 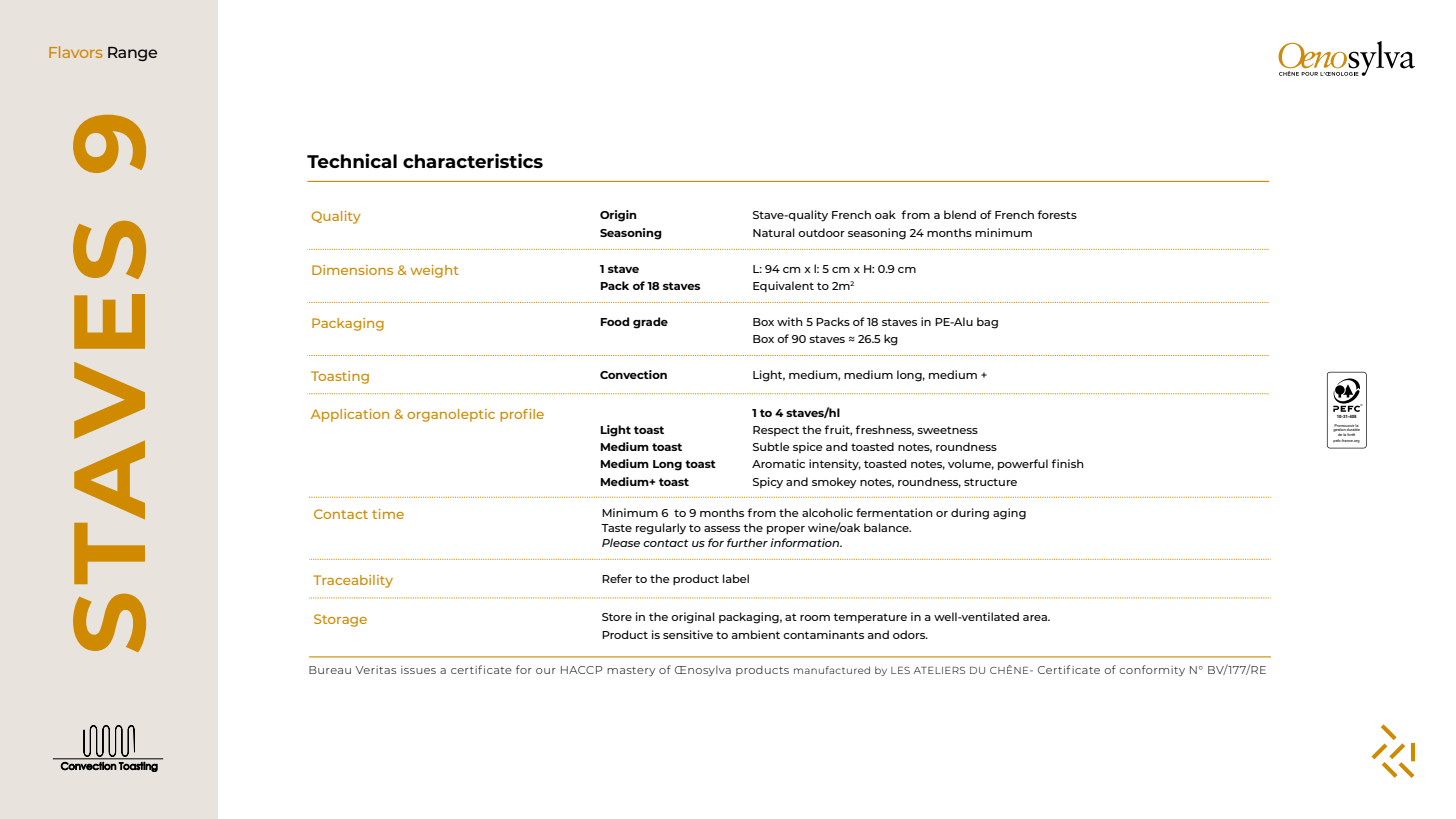 I want to click on forests, so click(x=1057, y=214).
